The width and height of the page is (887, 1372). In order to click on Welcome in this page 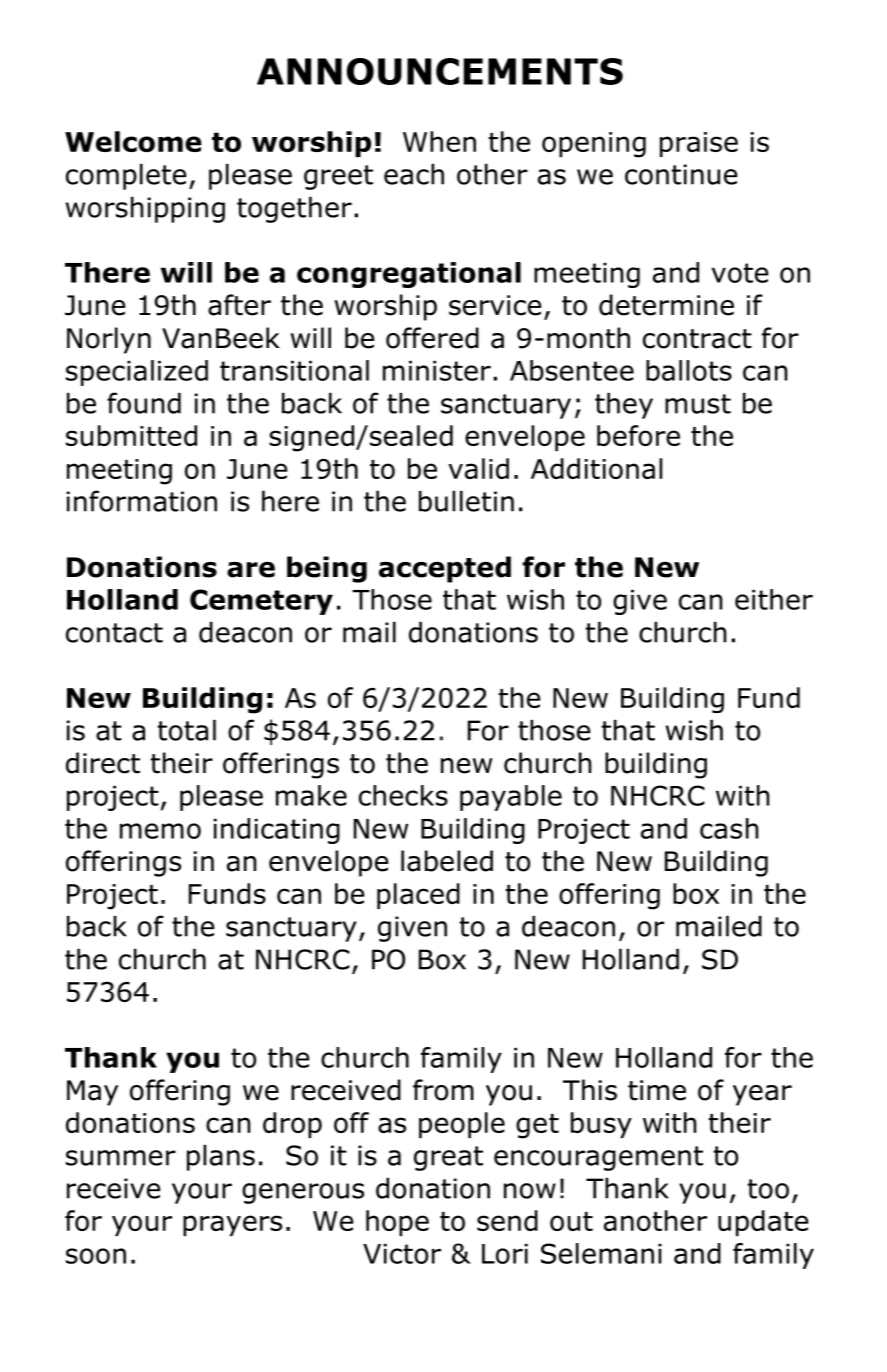, I will do `click(133, 141)`.
